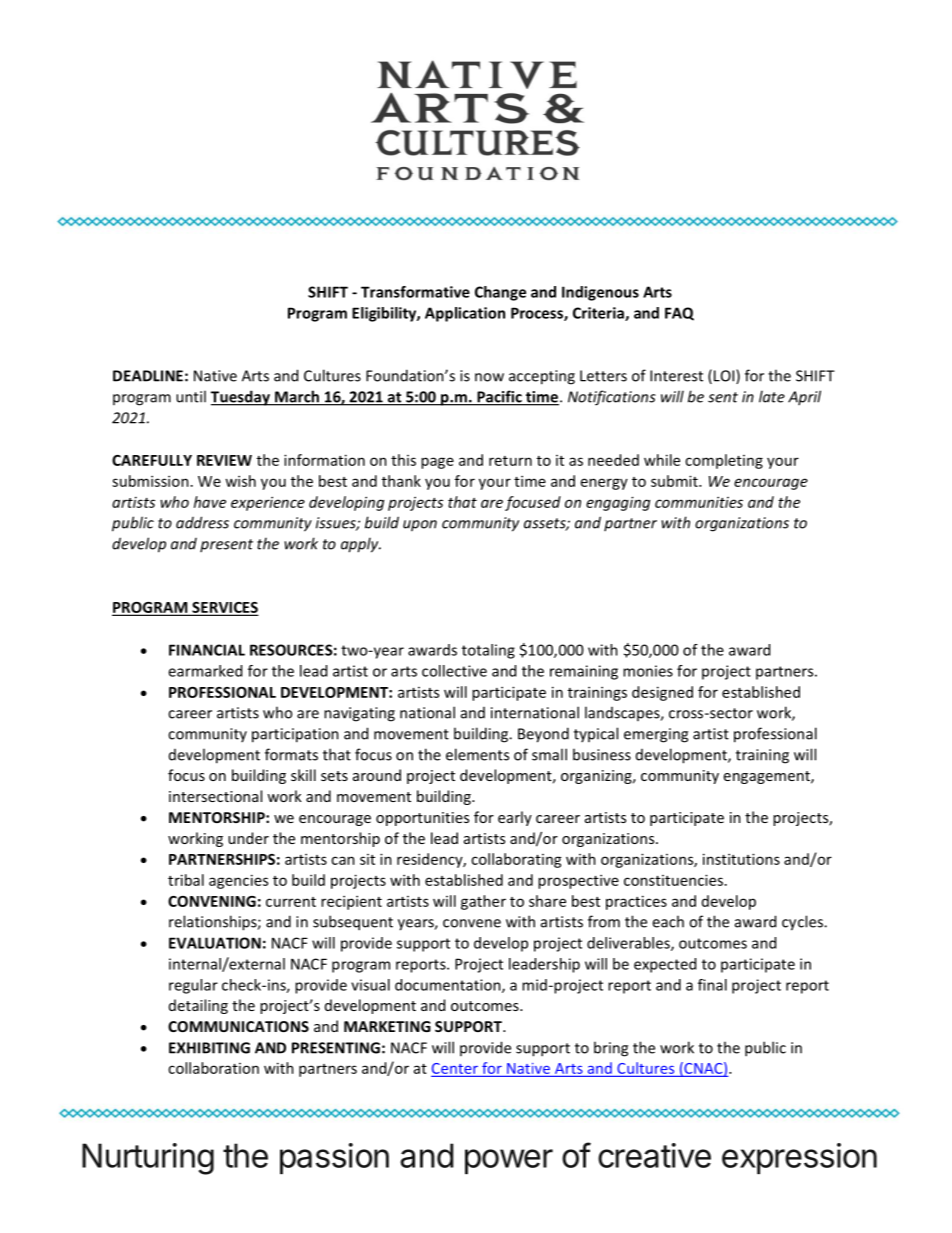 Image resolution: width=952 pixels, height=1233 pixels. What do you see at coordinates (654, 1155) in the screenshot?
I see `creative` at bounding box center [654, 1155].
